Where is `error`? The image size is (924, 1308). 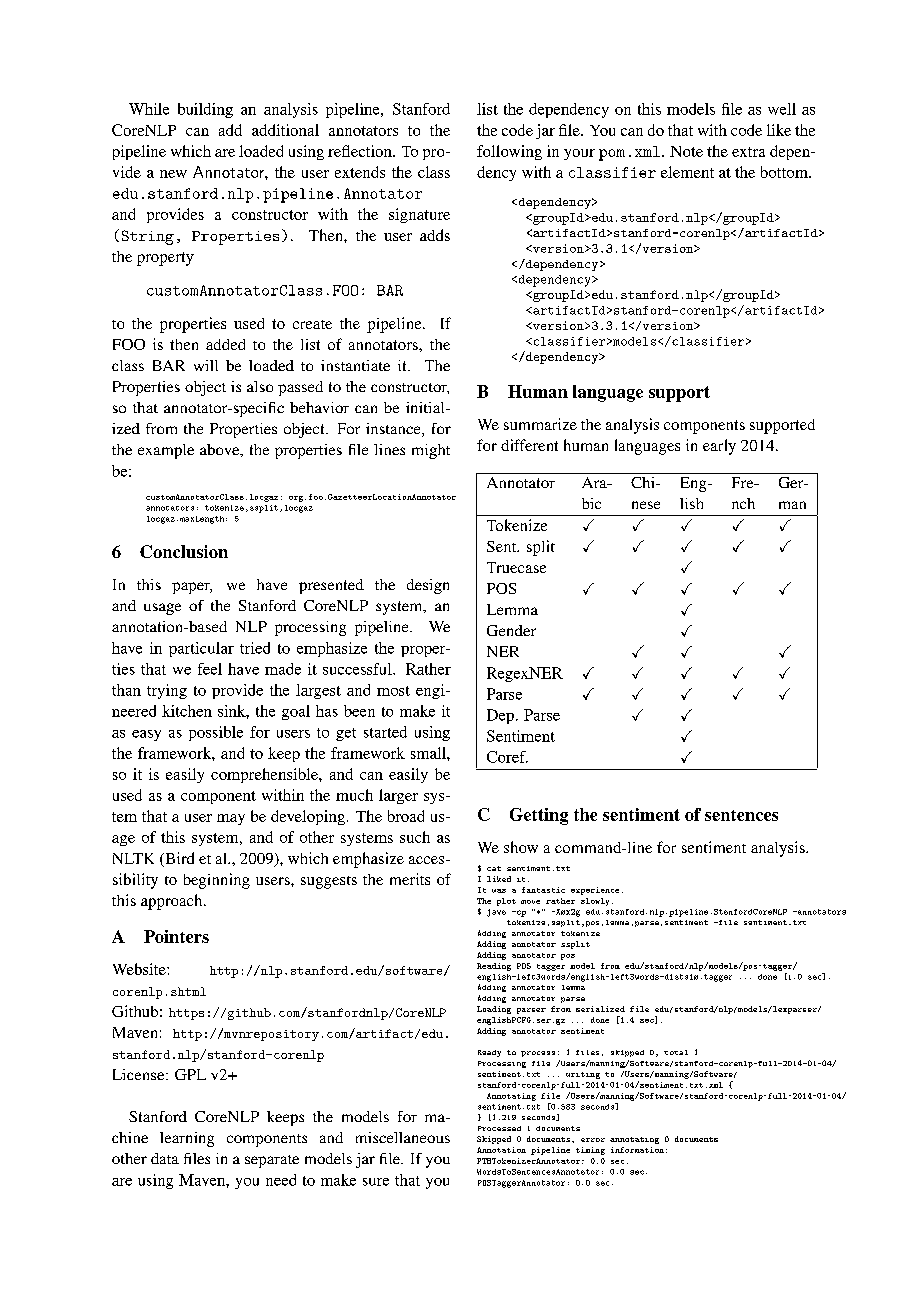 error is located at coordinates (593, 1140).
